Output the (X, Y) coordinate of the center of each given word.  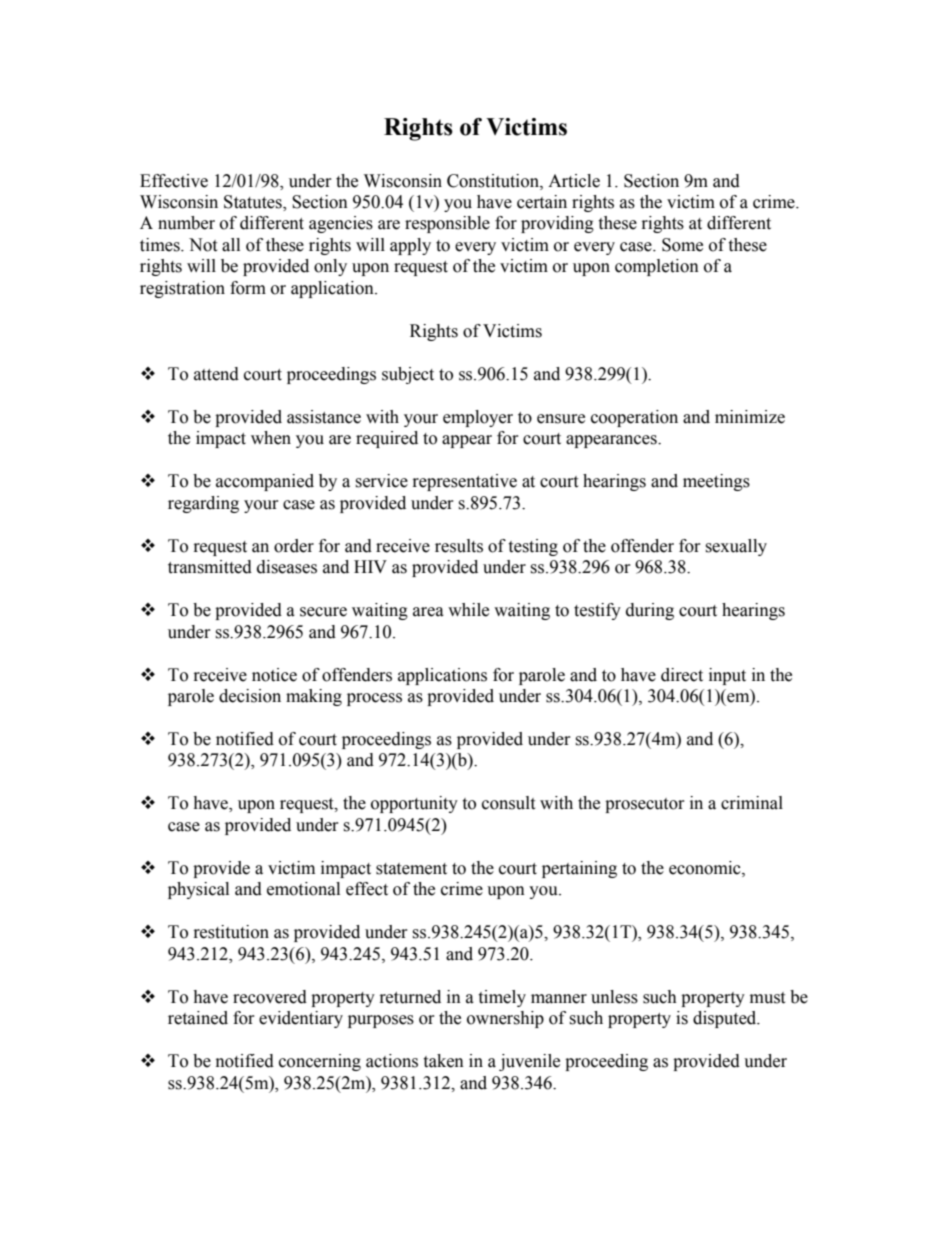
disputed (726, 1019)
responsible (447, 224)
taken (443, 1061)
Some (682, 245)
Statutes (254, 203)
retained (198, 1018)
